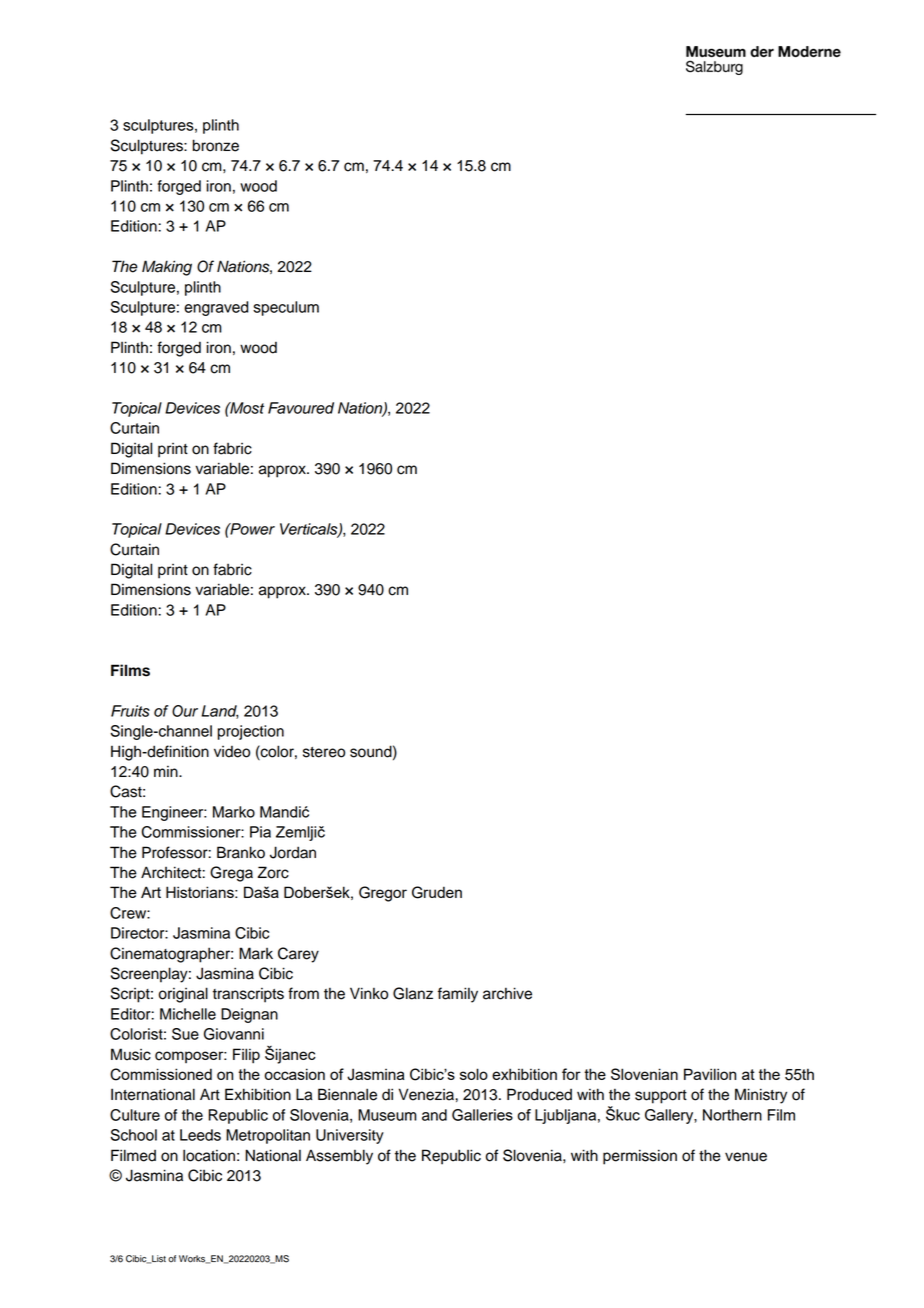 Image resolution: width=924 pixels, height=1308 pixels. I want to click on speculum, so click(286, 308).
